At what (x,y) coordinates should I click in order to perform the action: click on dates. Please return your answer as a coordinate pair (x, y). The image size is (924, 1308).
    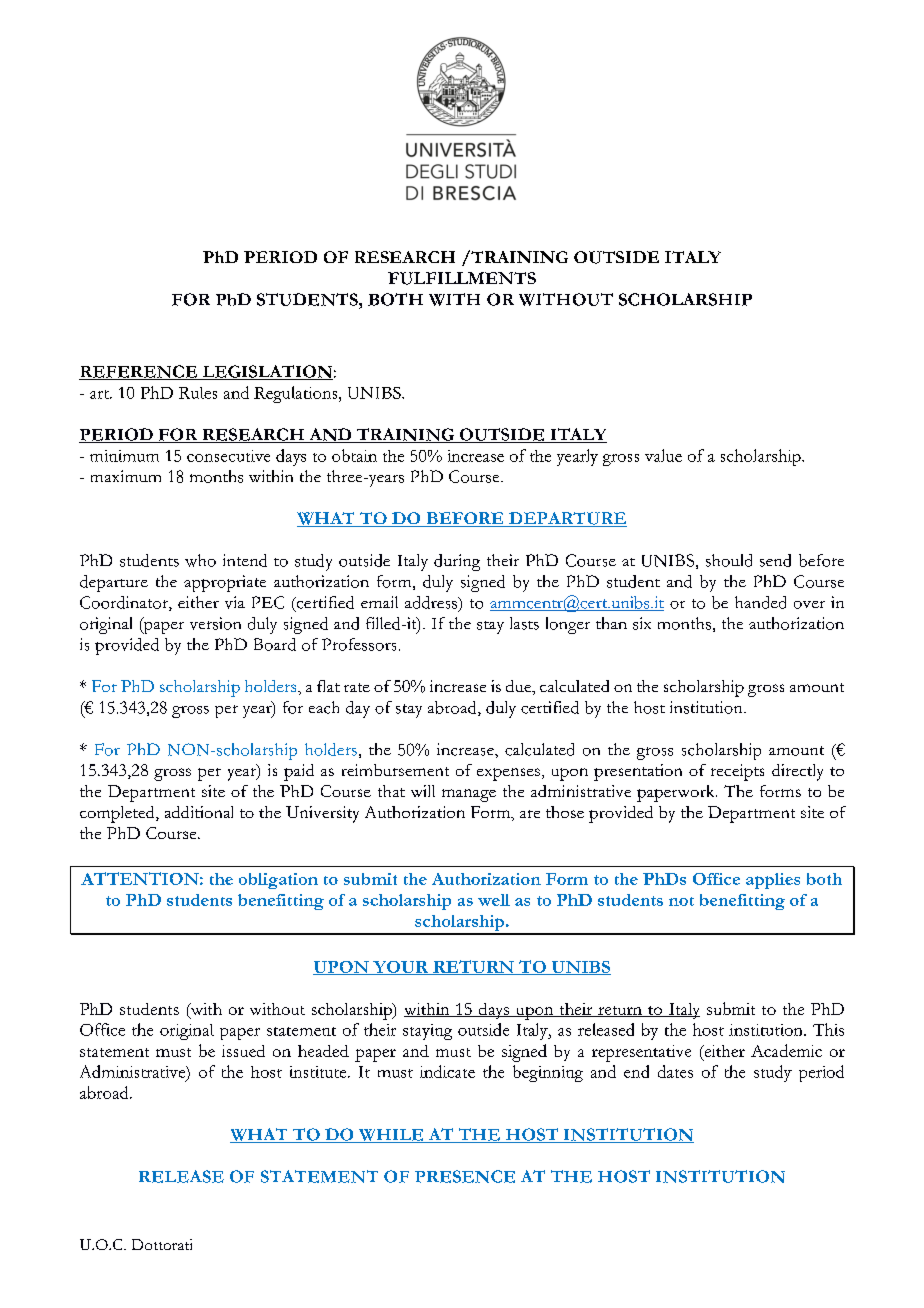
    Looking at the image, I should click on (675, 1071).
